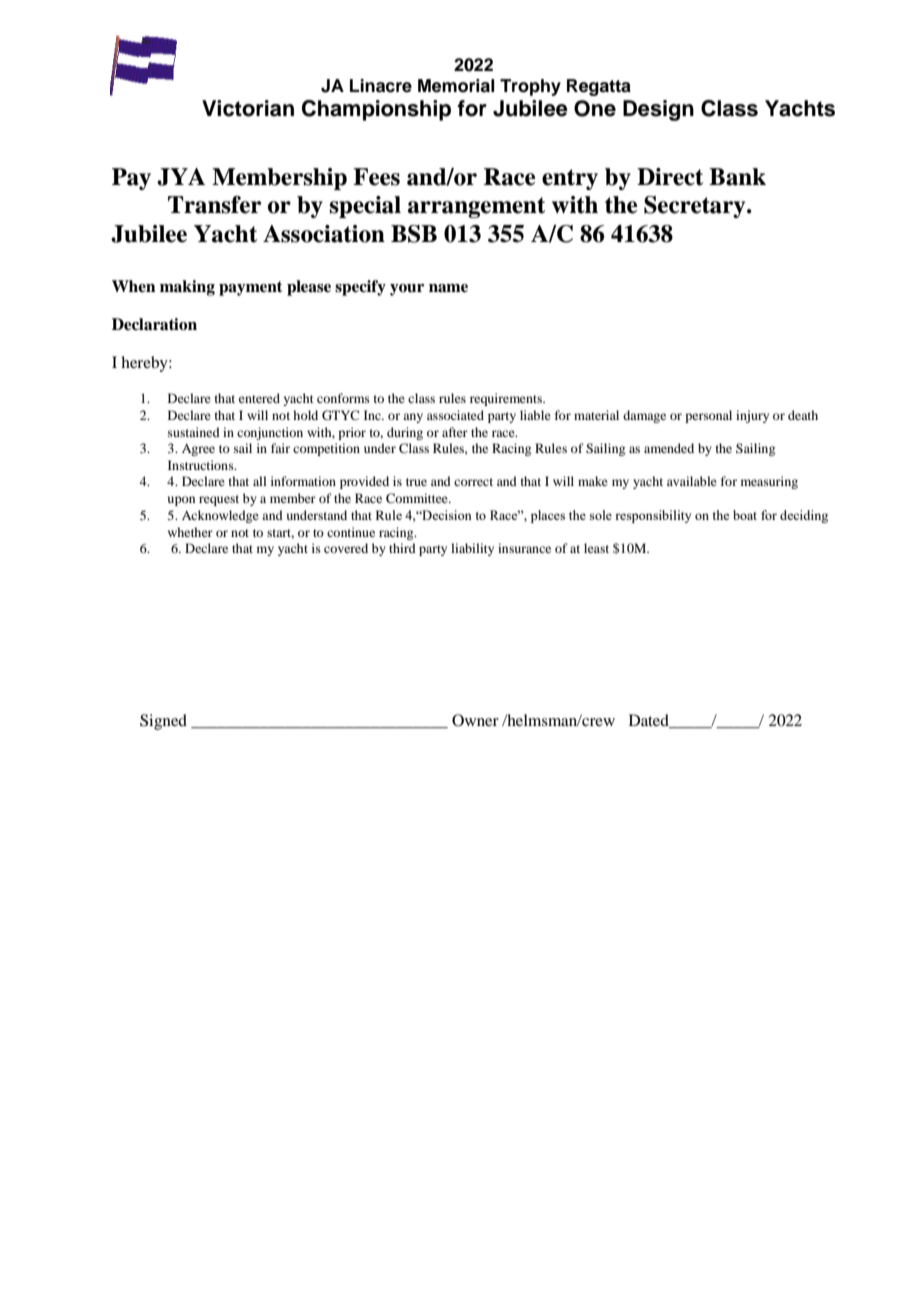  I want to click on Victorian, so click(248, 108).
